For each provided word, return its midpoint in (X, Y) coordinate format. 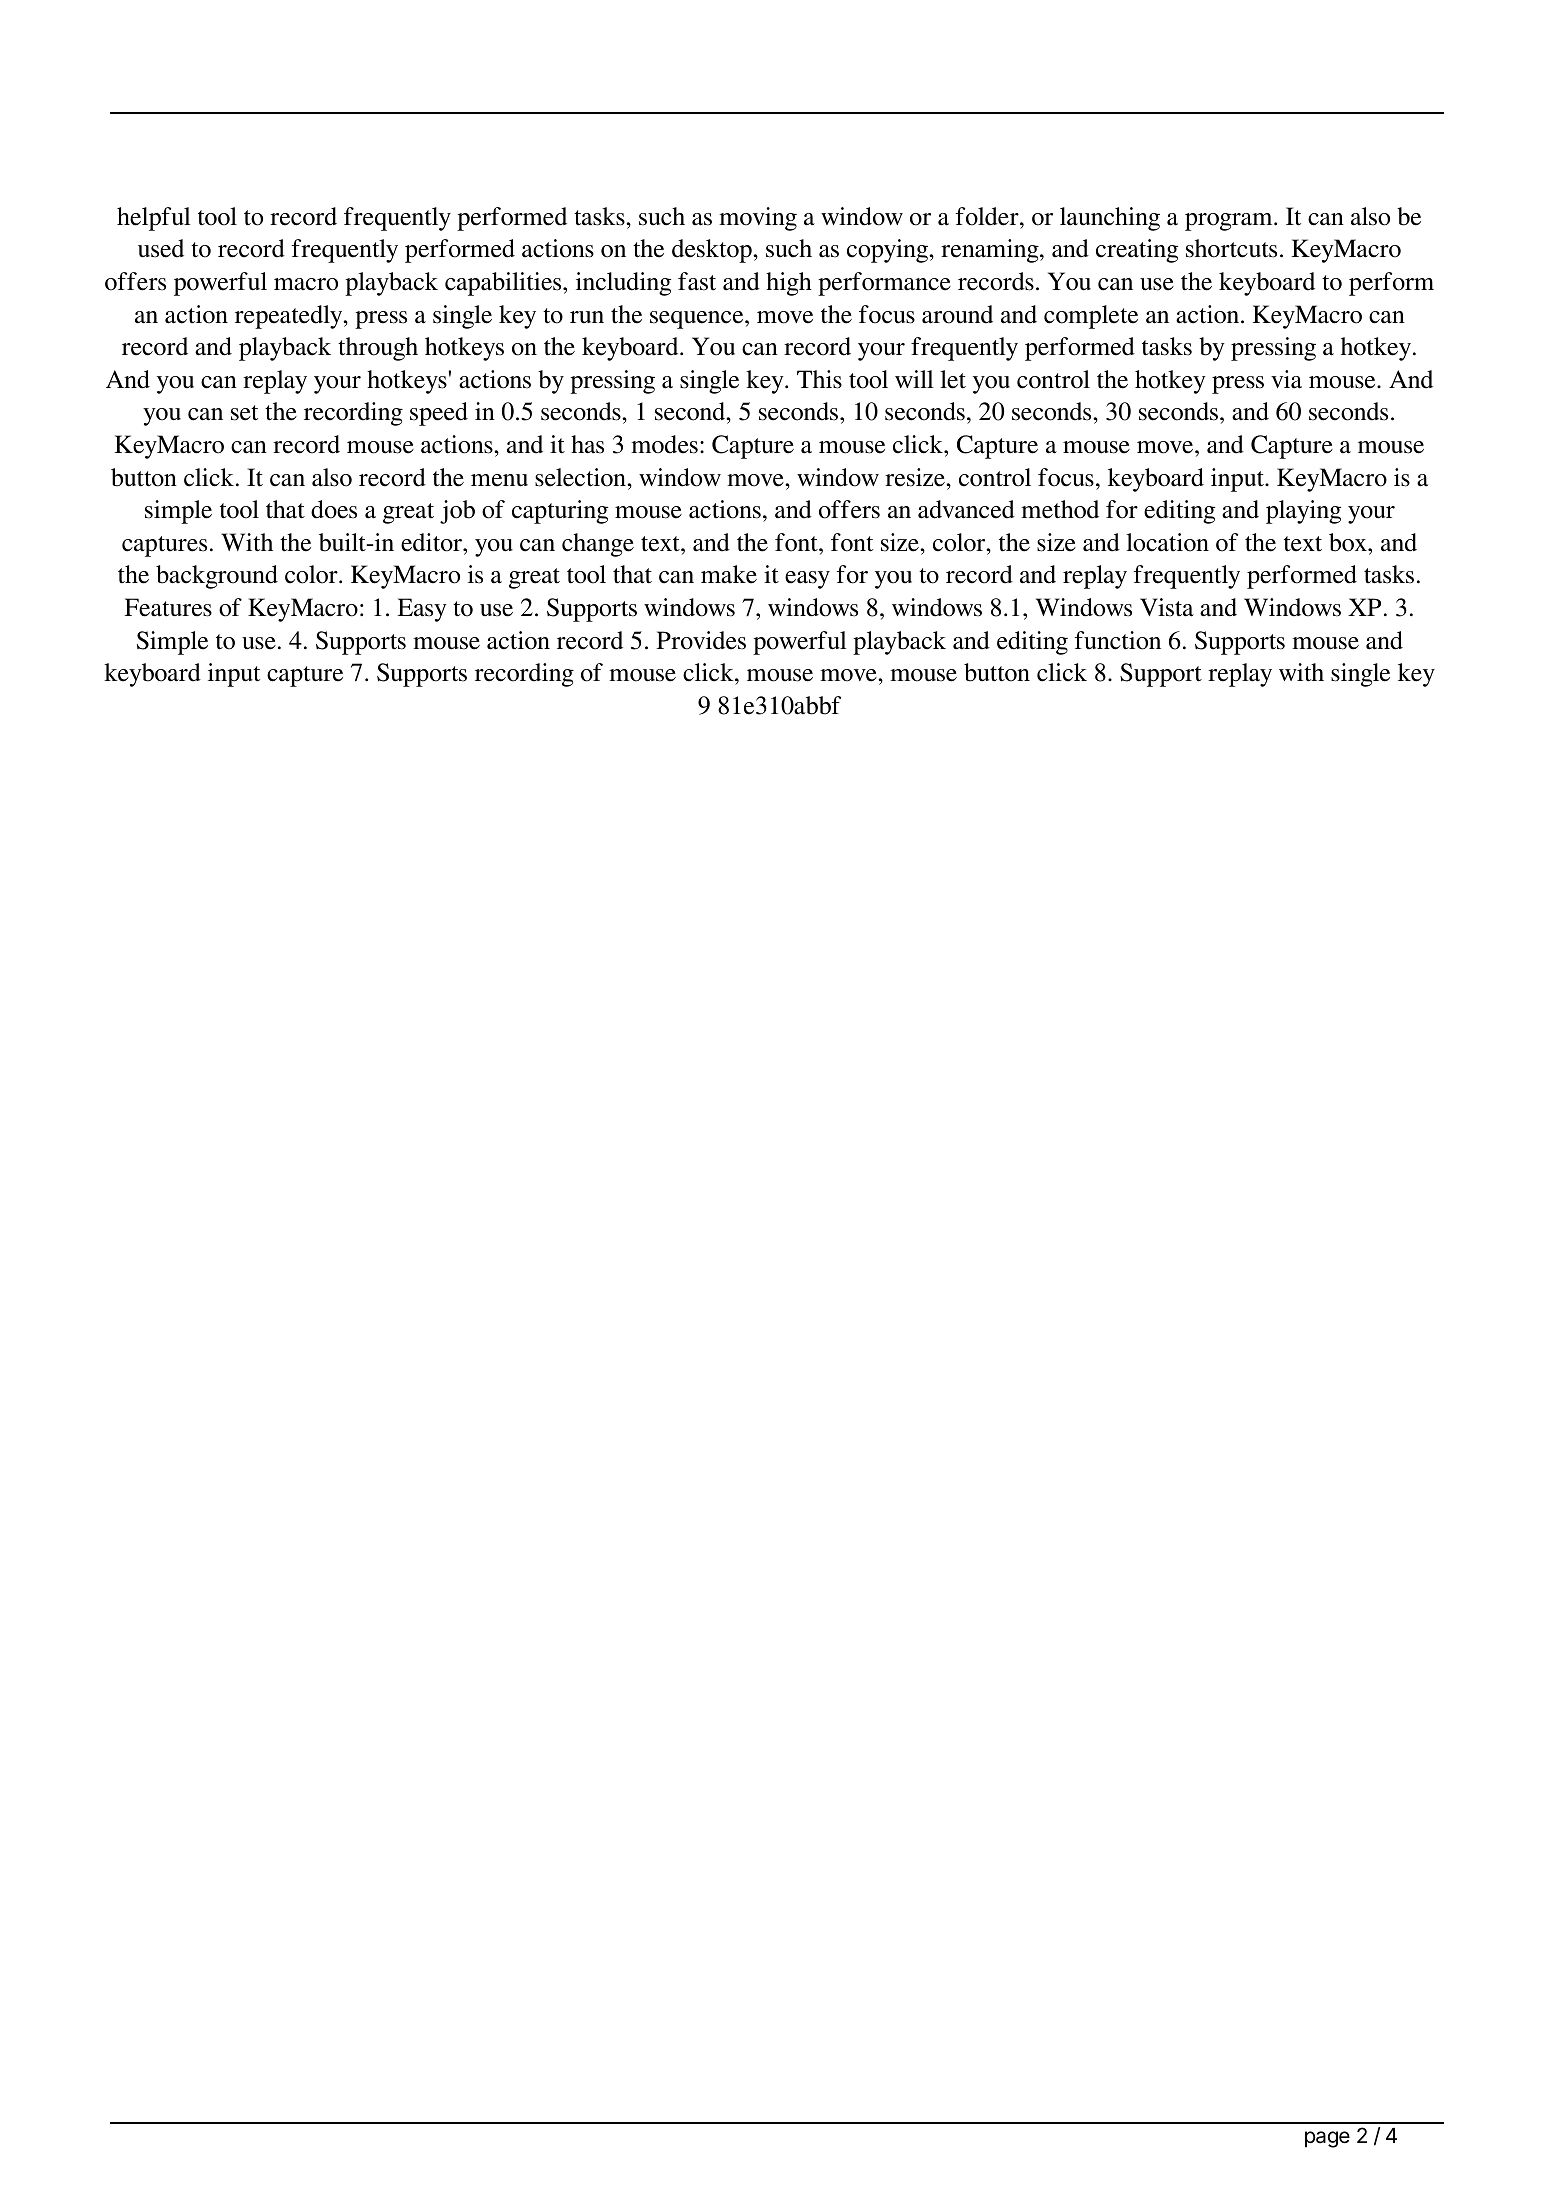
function (1118, 640)
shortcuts (1231, 248)
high (789, 284)
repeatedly (290, 317)
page (1327, 2139)
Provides (701, 640)
